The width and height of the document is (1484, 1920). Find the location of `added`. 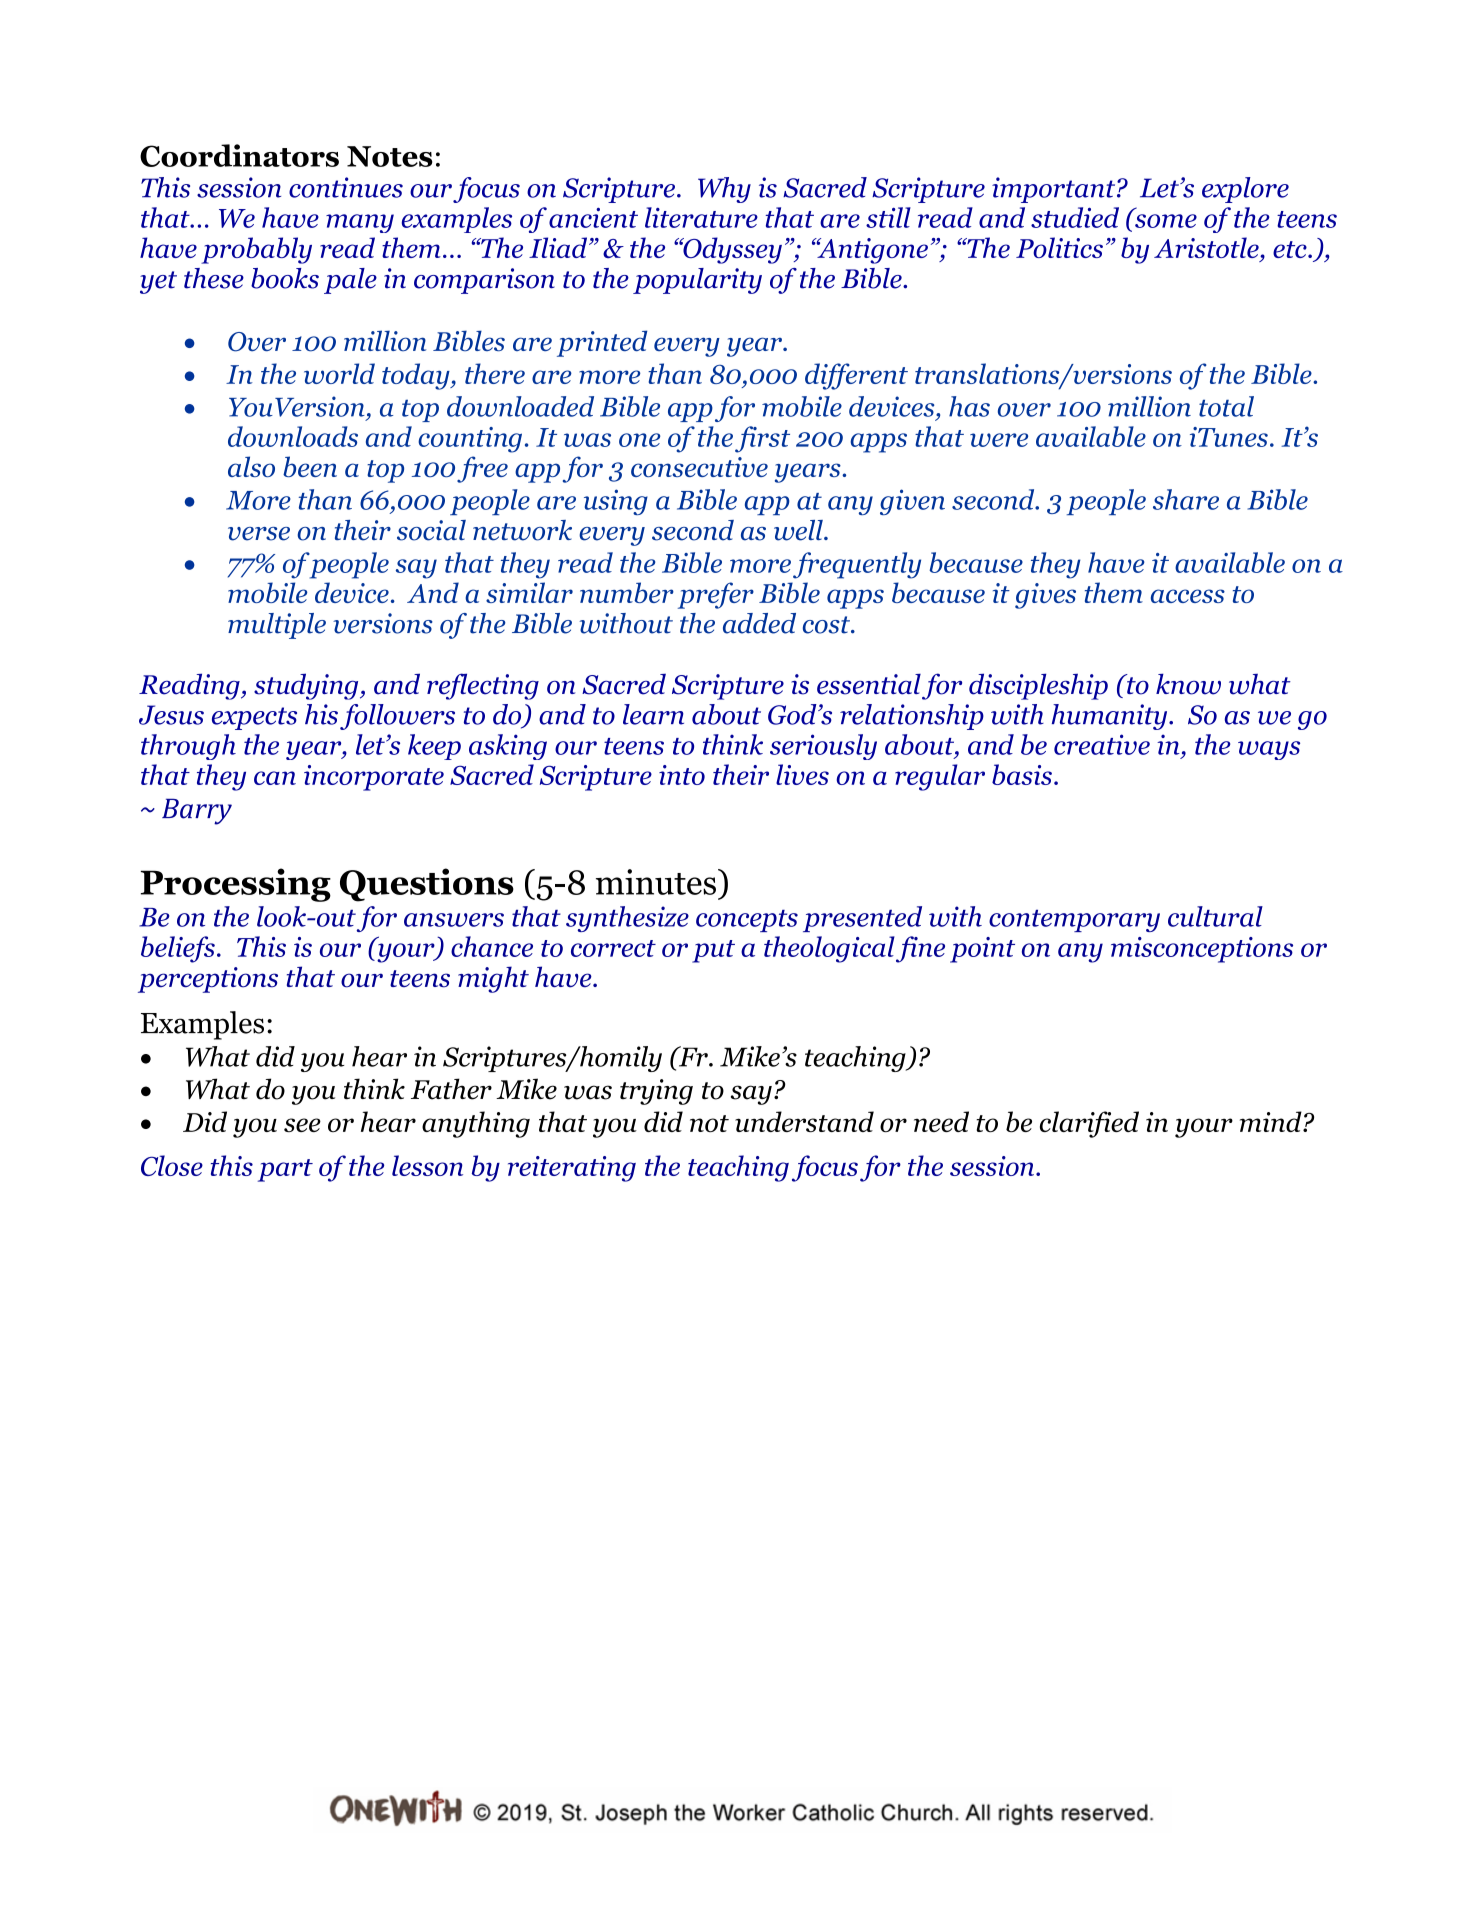

added is located at coordinates (759, 623).
